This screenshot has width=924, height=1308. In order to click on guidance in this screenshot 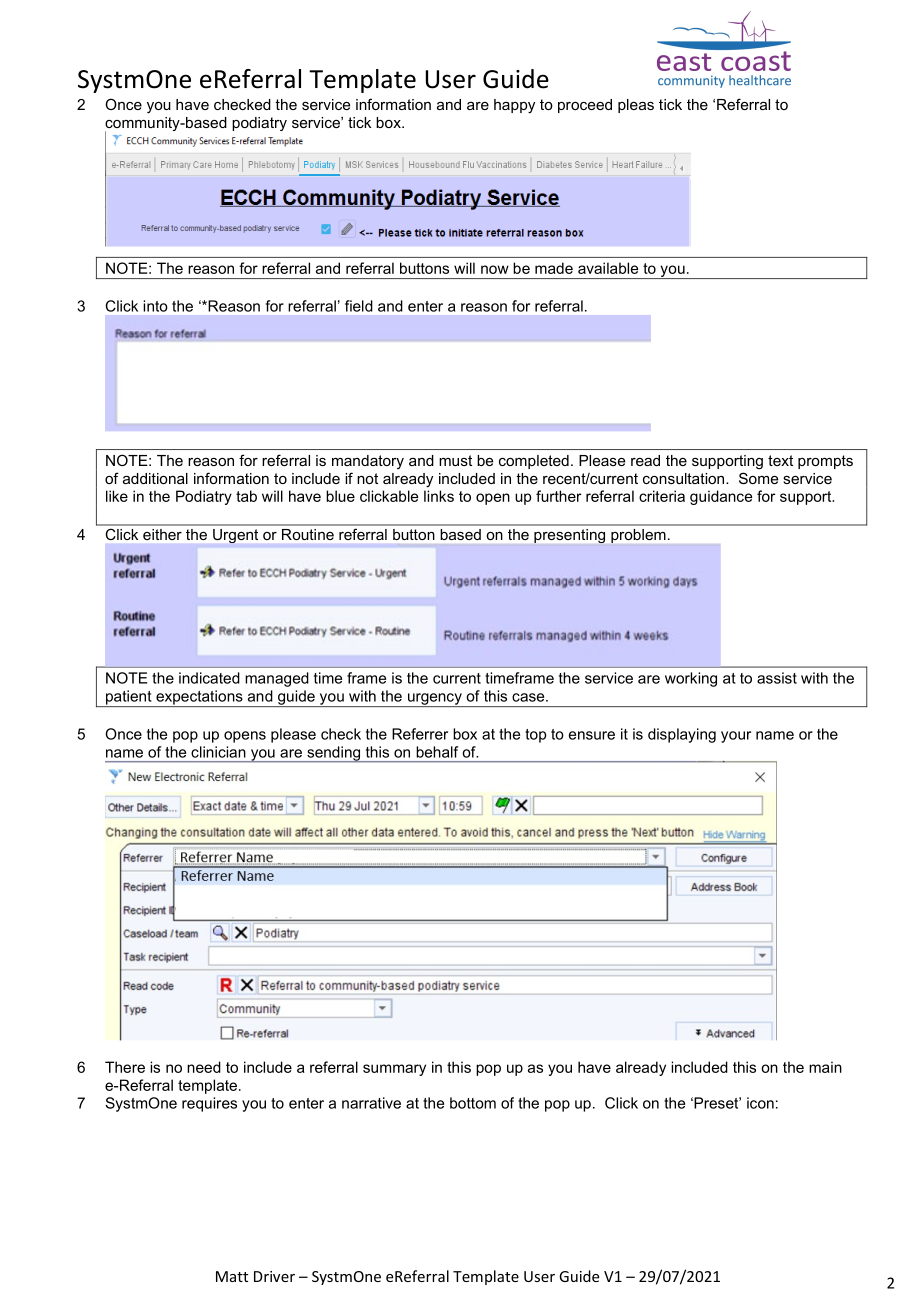, I will do `click(721, 497)`.
